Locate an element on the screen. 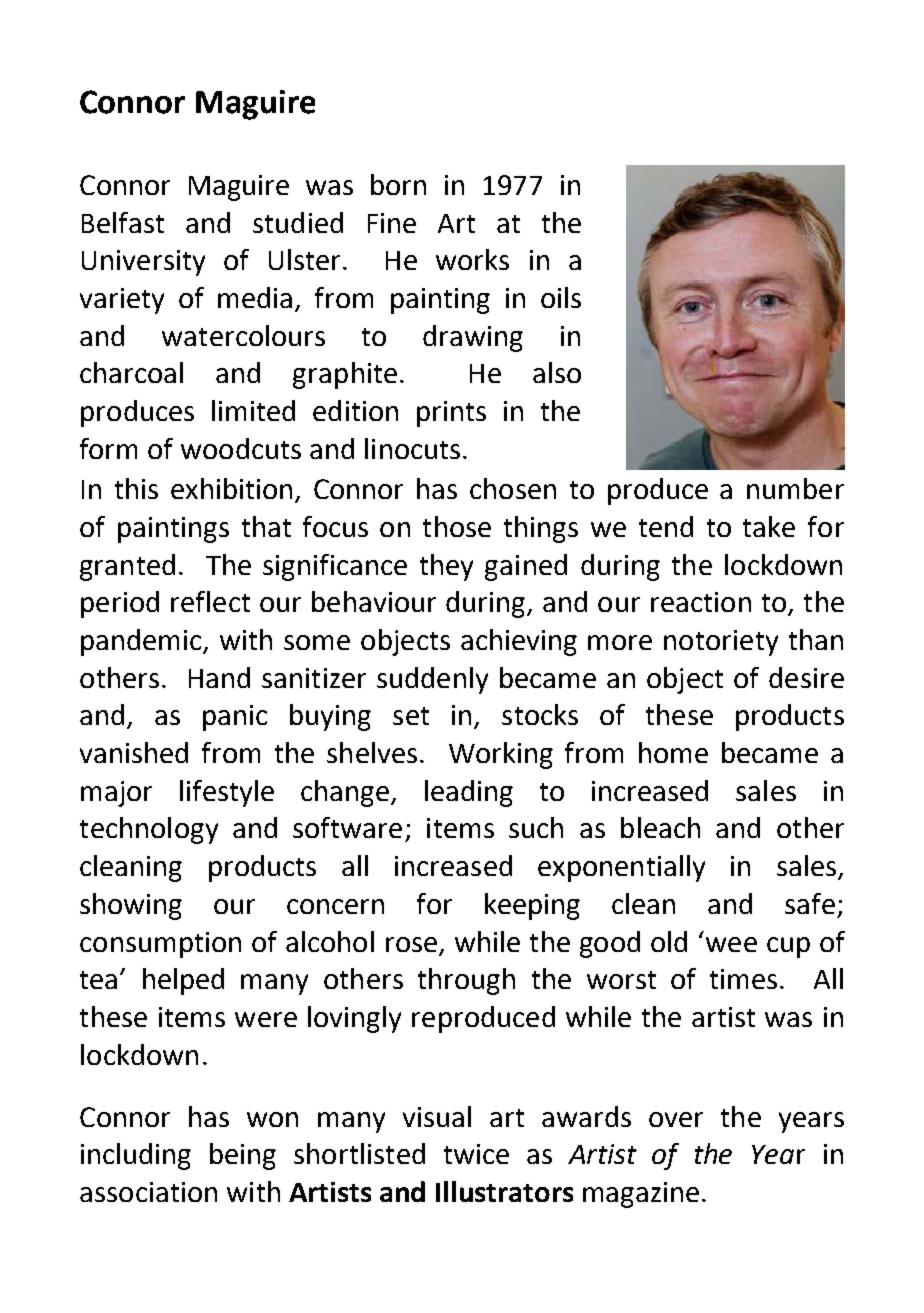 The width and height of the screenshot is (924, 1313). twice is located at coordinates (476, 1154).
